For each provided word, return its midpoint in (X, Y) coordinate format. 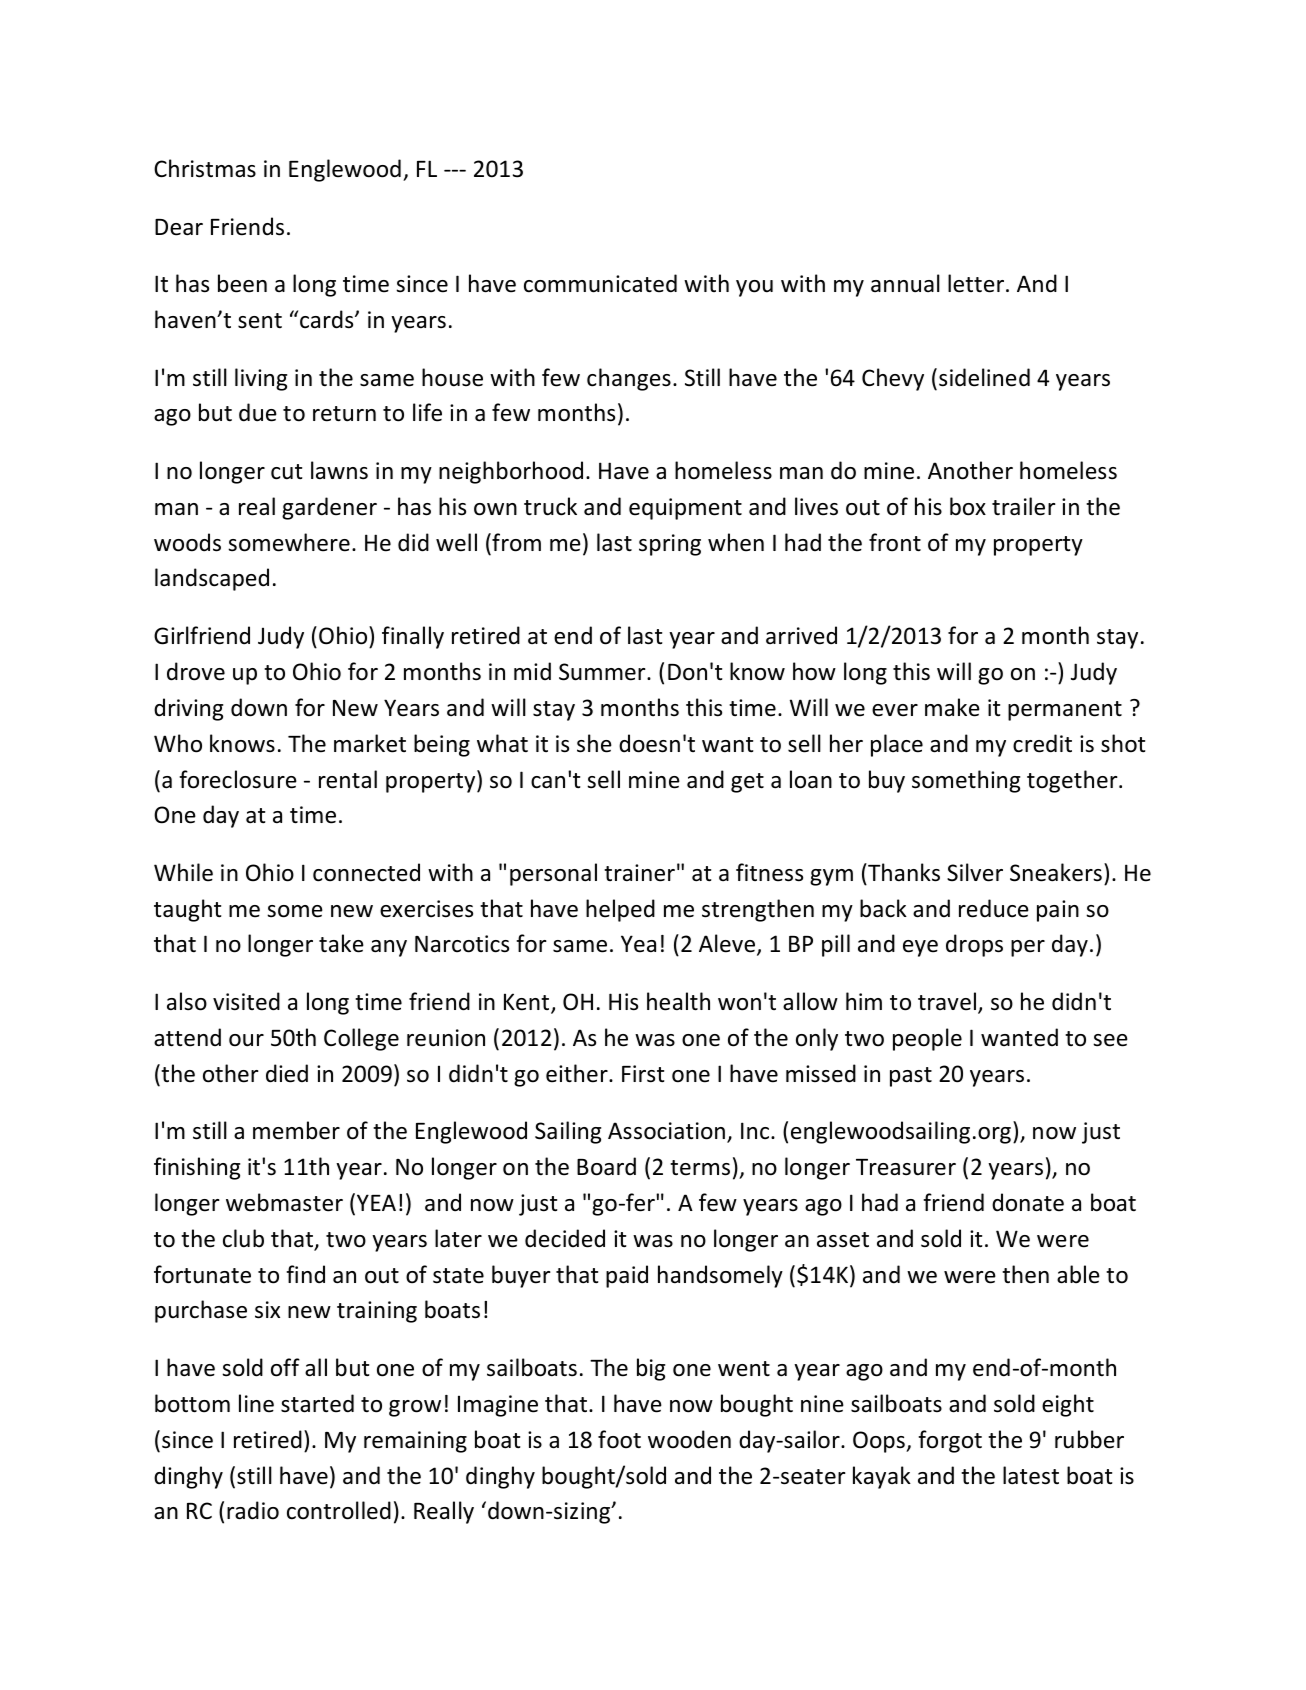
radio (253, 1510)
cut (286, 472)
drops (974, 945)
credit (1042, 743)
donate (1028, 1202)
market (370, 743)
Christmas (205, 168)
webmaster (284, 1202)
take (341, 943)
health (678, 1001)
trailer (1024, 506)
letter (977, 283)
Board (606, 1166)
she (594, 743)
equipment (685, 509)
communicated (600, 283)
